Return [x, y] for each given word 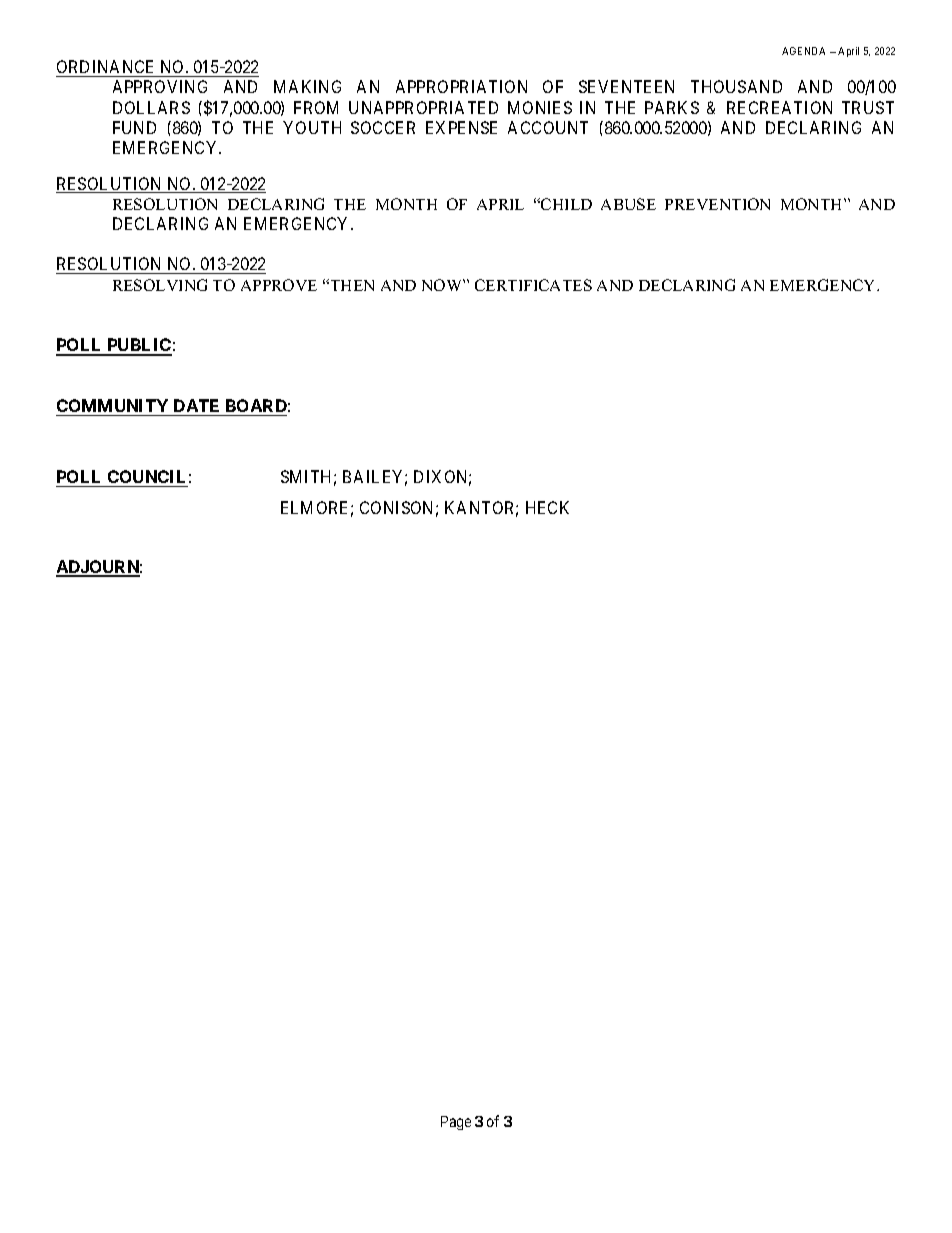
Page [456, 1123]
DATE [196, 405]
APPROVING [160, 86]
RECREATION [779, 107]
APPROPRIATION [461, 86]
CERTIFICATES [533, 285]
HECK [547, 507]
